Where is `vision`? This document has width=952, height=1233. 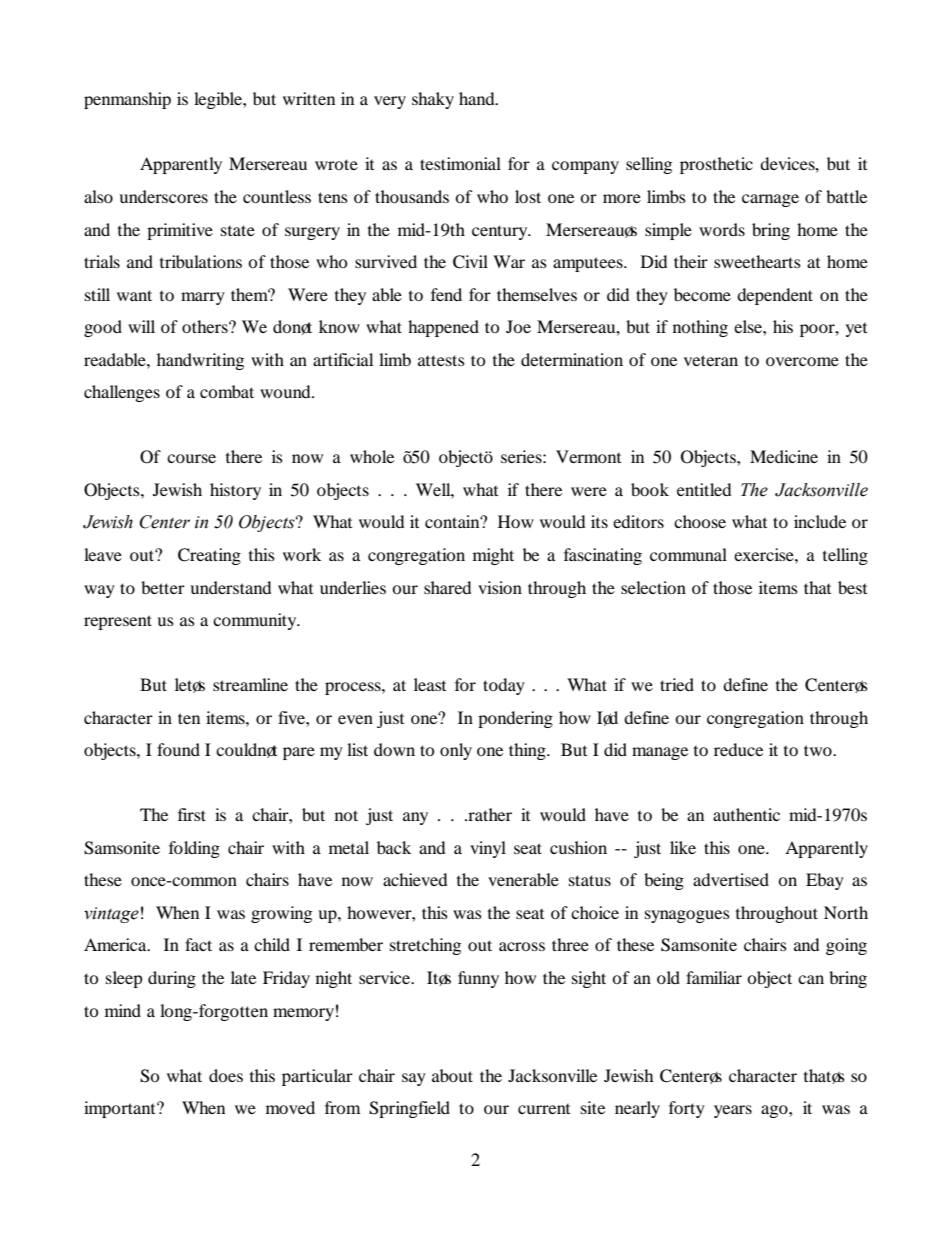 vision is located at coordinates (500, 587).
